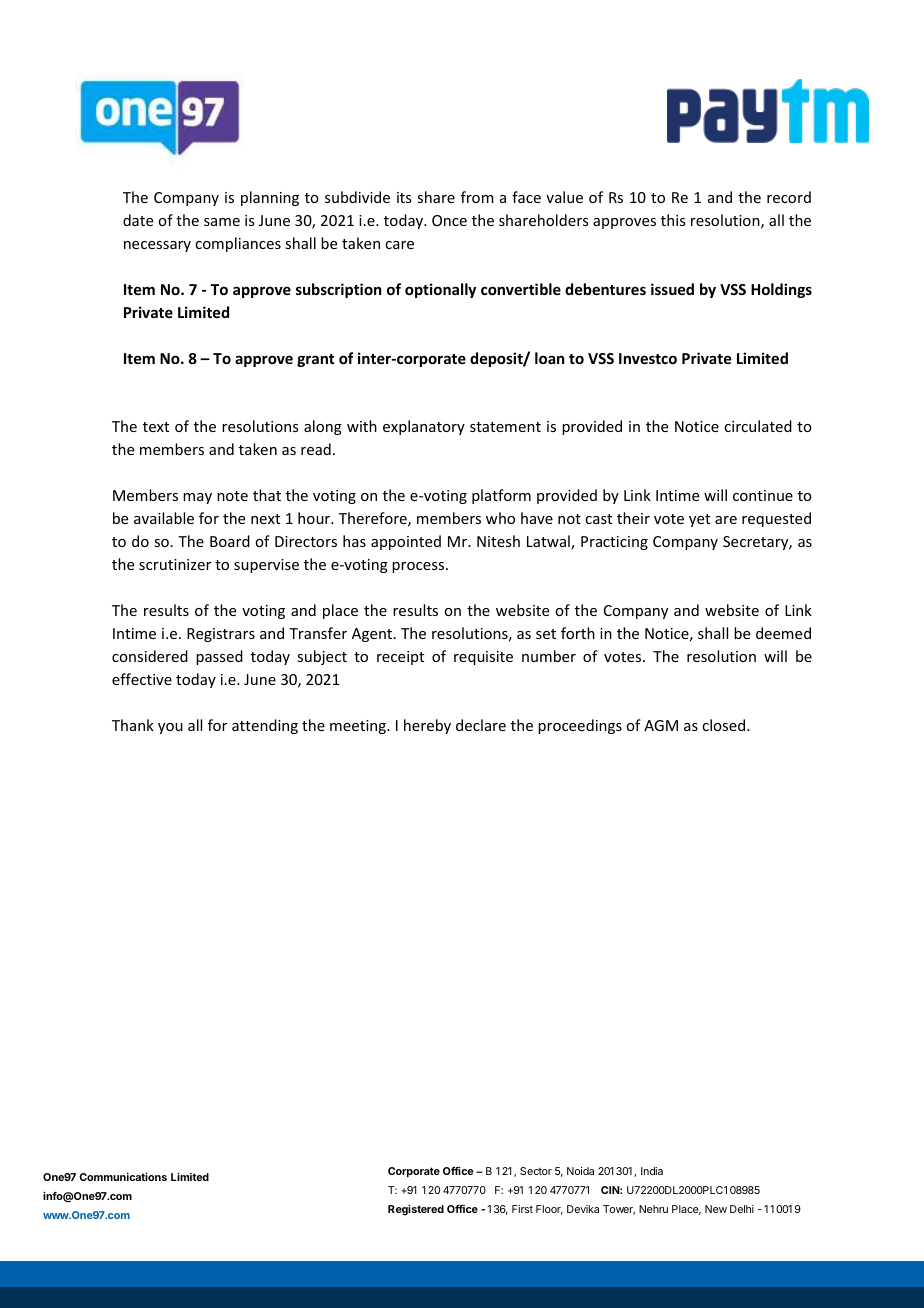 The image size is (924, 1308). I want to click on same, so click(222, 222).
